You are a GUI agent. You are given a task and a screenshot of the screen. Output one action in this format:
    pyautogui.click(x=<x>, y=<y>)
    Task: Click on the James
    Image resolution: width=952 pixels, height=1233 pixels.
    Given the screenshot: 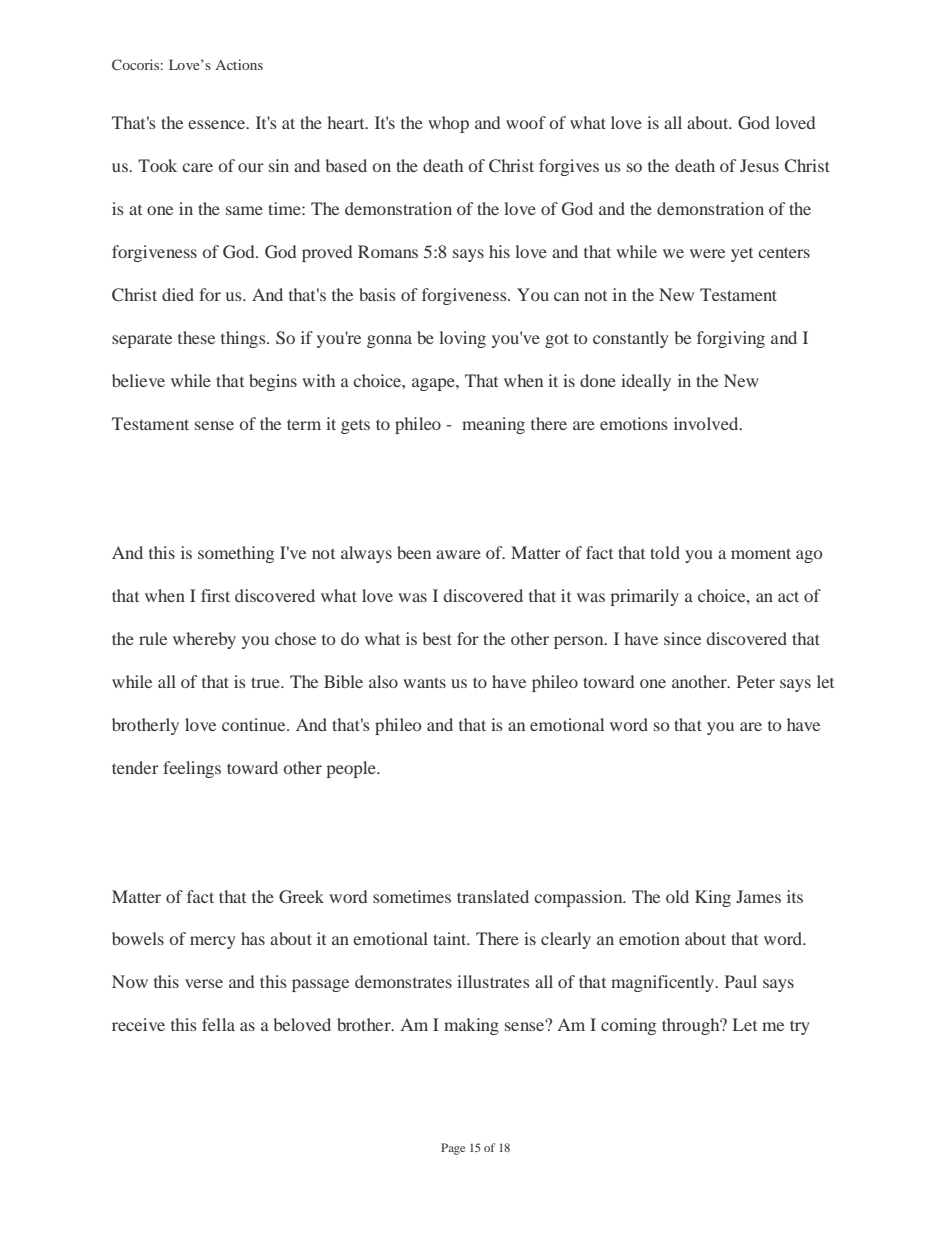 What is the action you would take?
    pyautogui.click(x=758, y=896)
